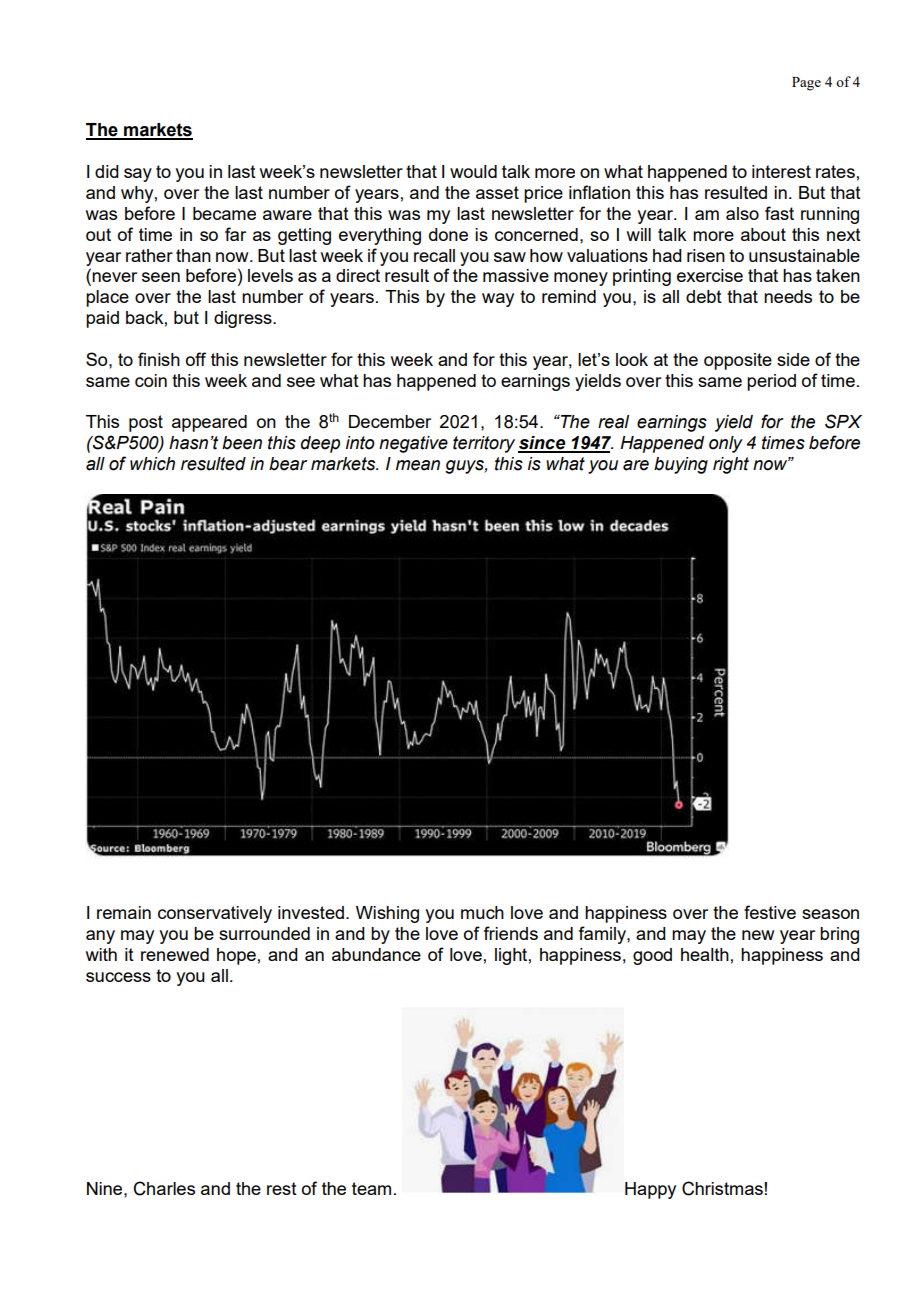 This screenshot has height=1308, width=924. What do you see at coordinates (418, 465) in the screenshot?
I see `mean` at bounding box center [418, 465].
